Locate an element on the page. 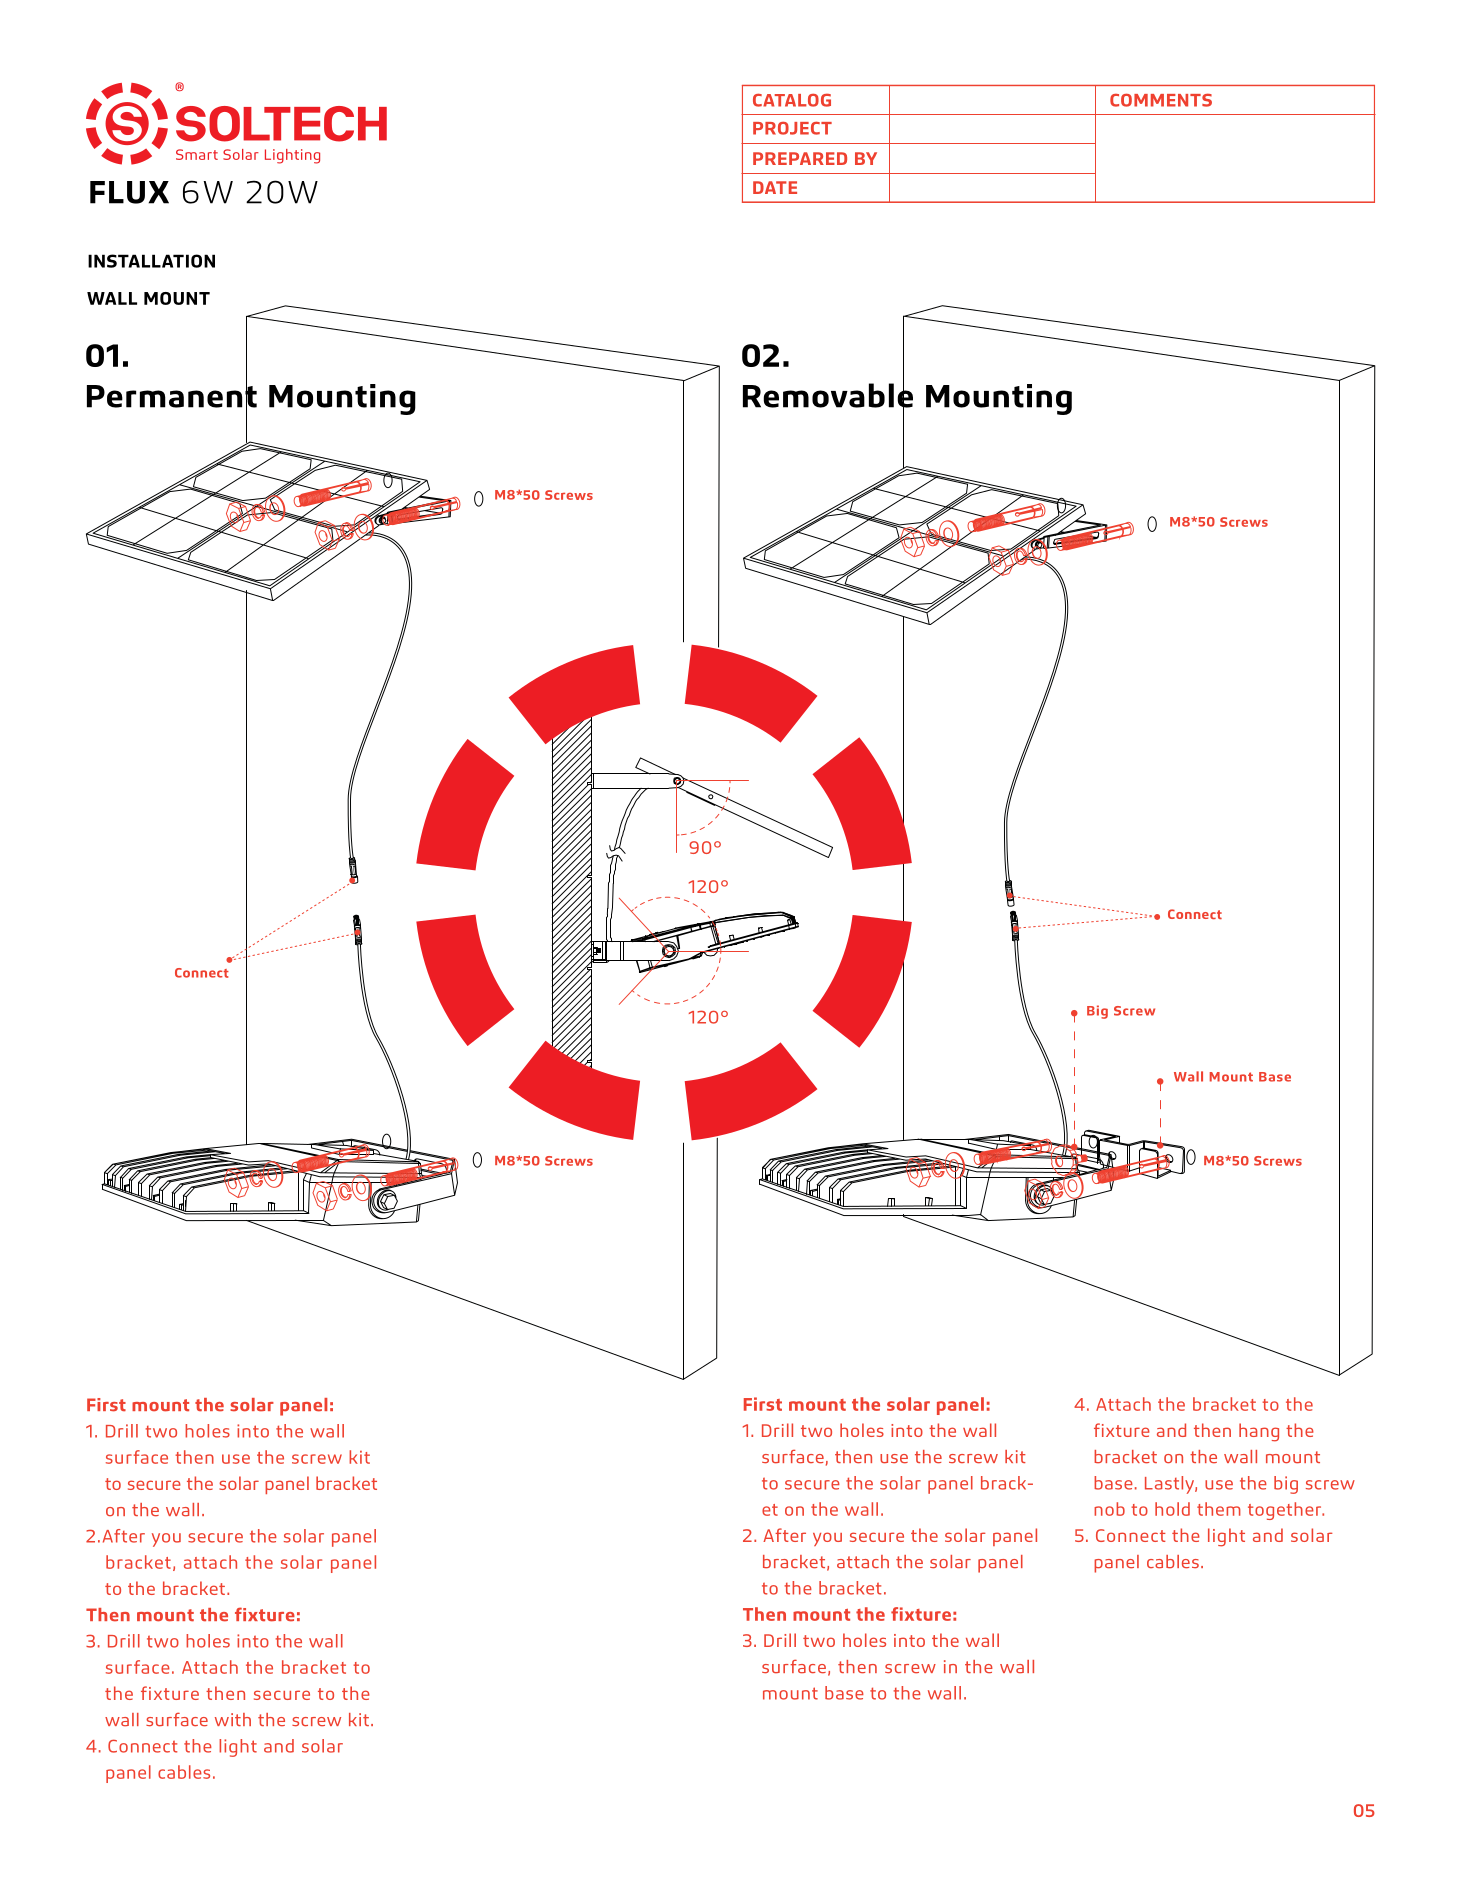 The image size is (1461, 1890). Removable is located at coordinates (828, 395).
